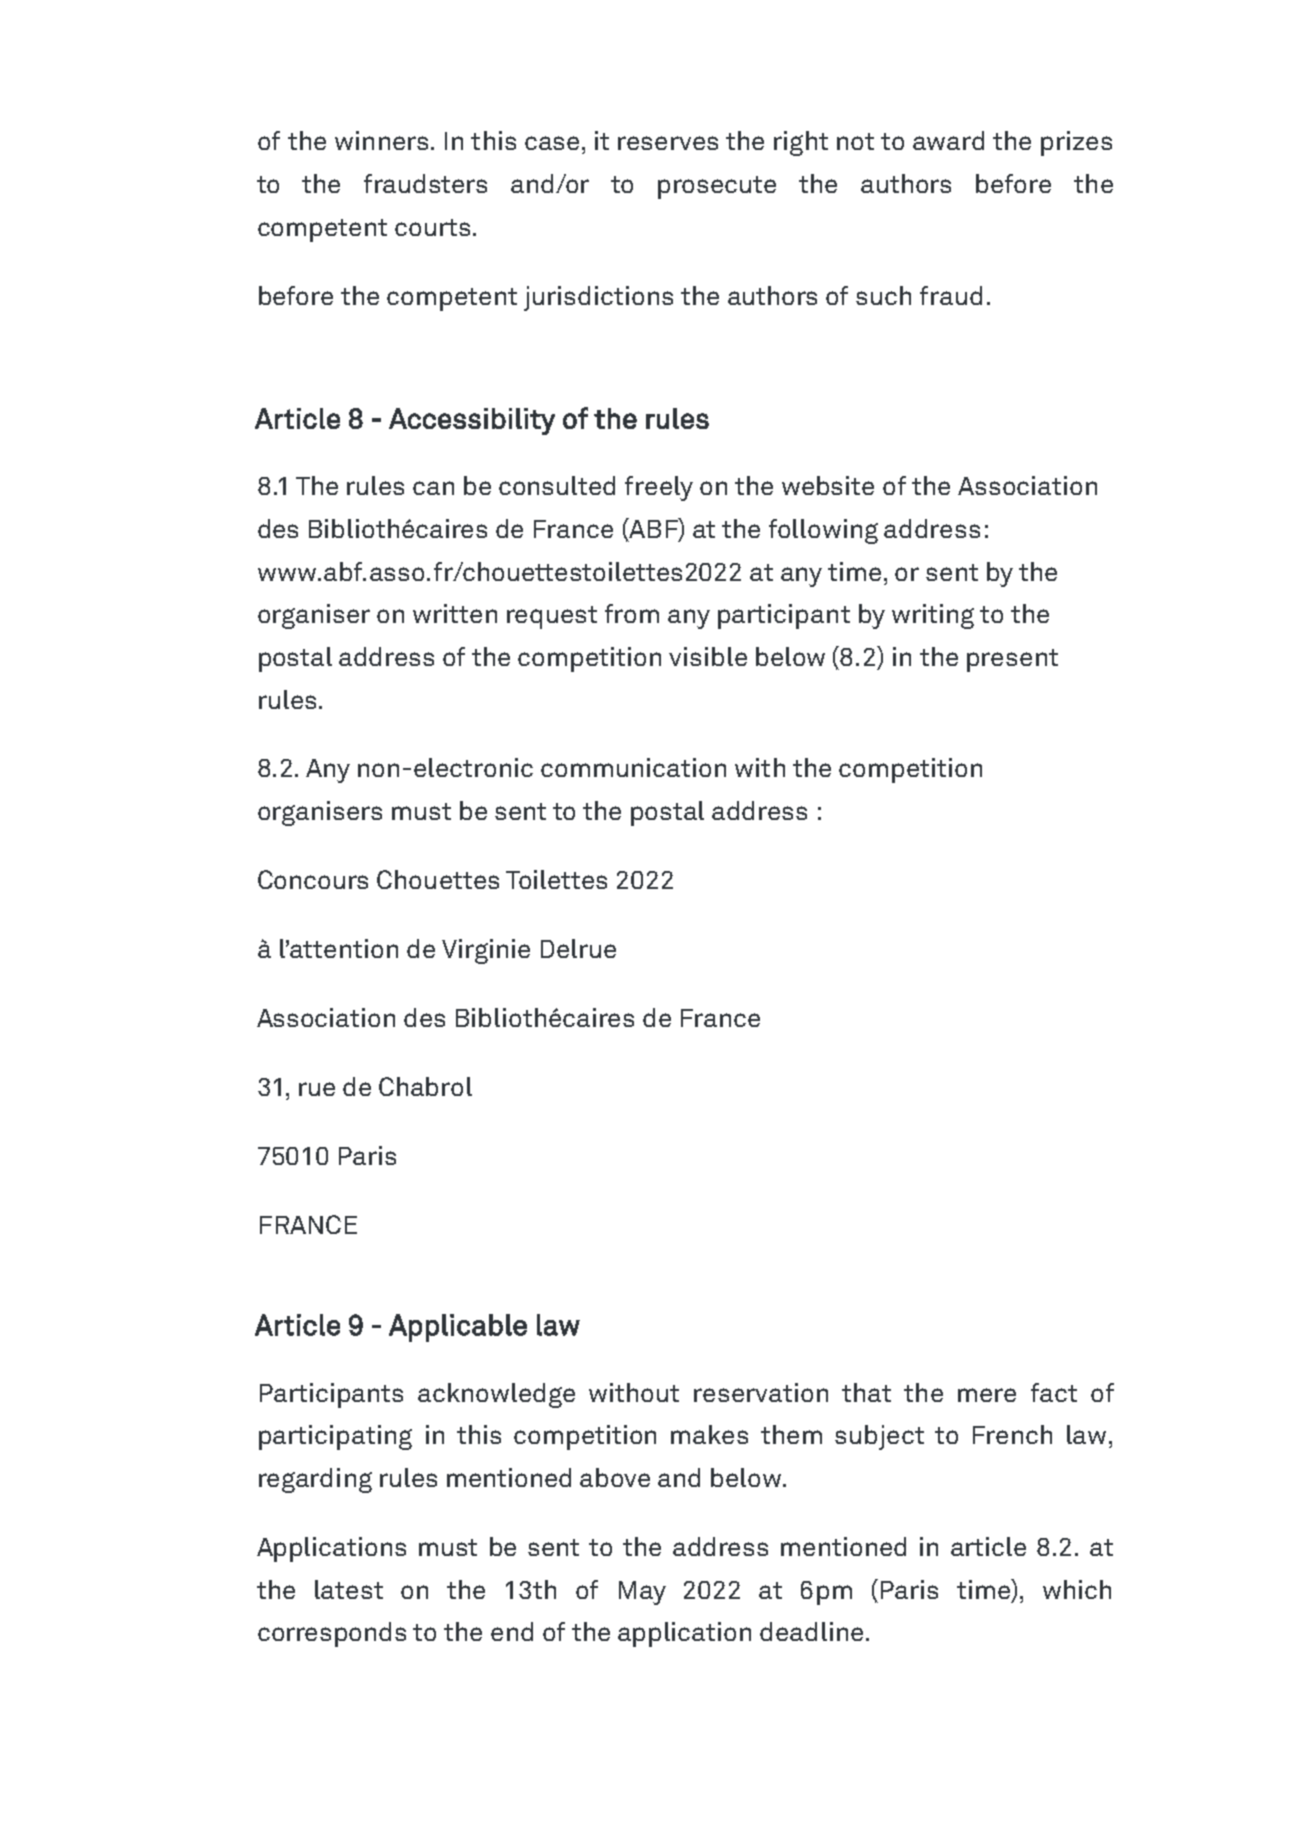 This page has height=1838, width=1300. Describe the element at coordinates (708, 656) in the page. I see `visible` at that location.
